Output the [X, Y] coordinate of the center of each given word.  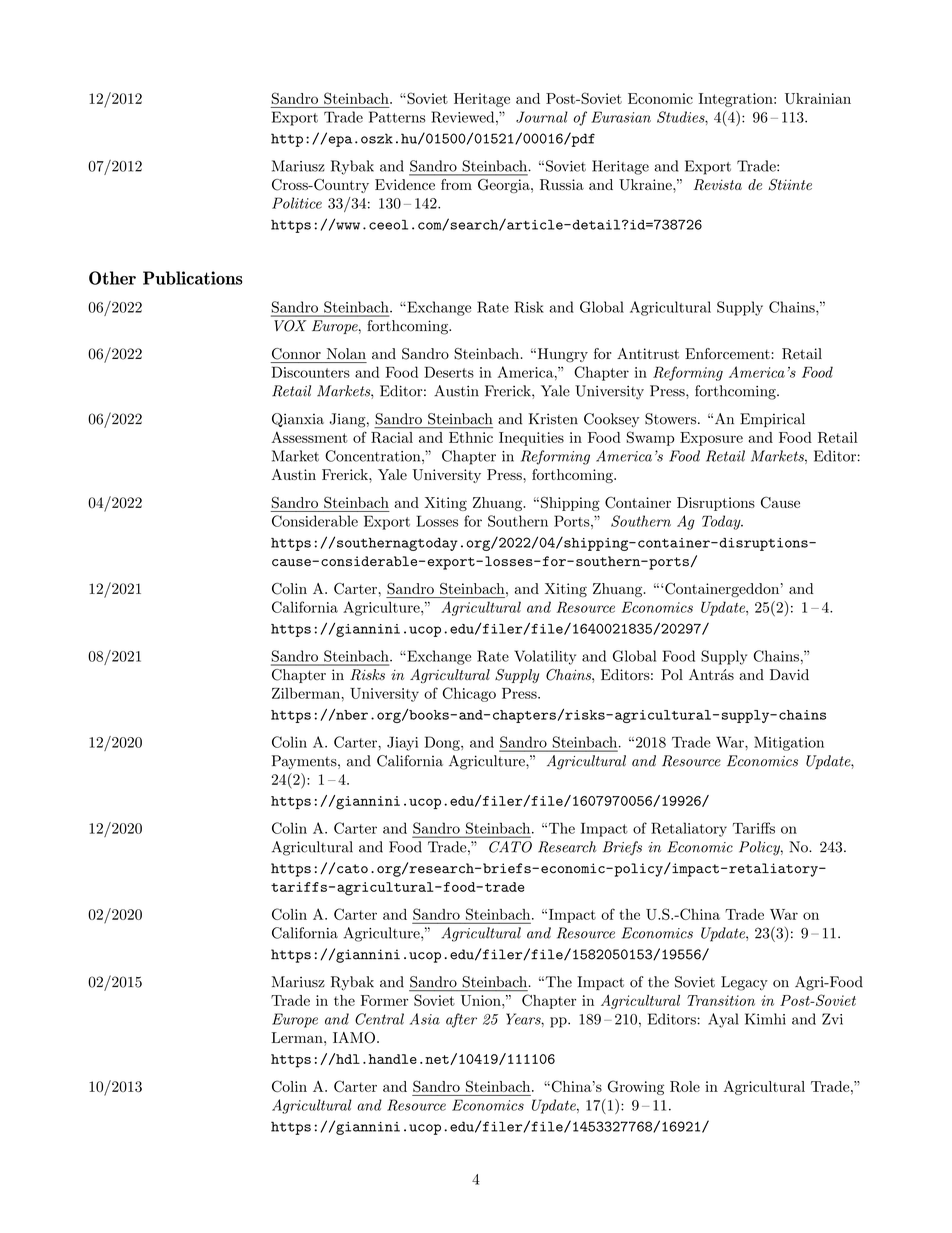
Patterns [397, 117]
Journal [542, 117]
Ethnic [471, 437]
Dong [443, 743]
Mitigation [789, 743]
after [461, 1020]
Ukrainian [818, 98]
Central [379, 1019]
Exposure [711, 439]
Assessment [309, 437]
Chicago [469, 694]
